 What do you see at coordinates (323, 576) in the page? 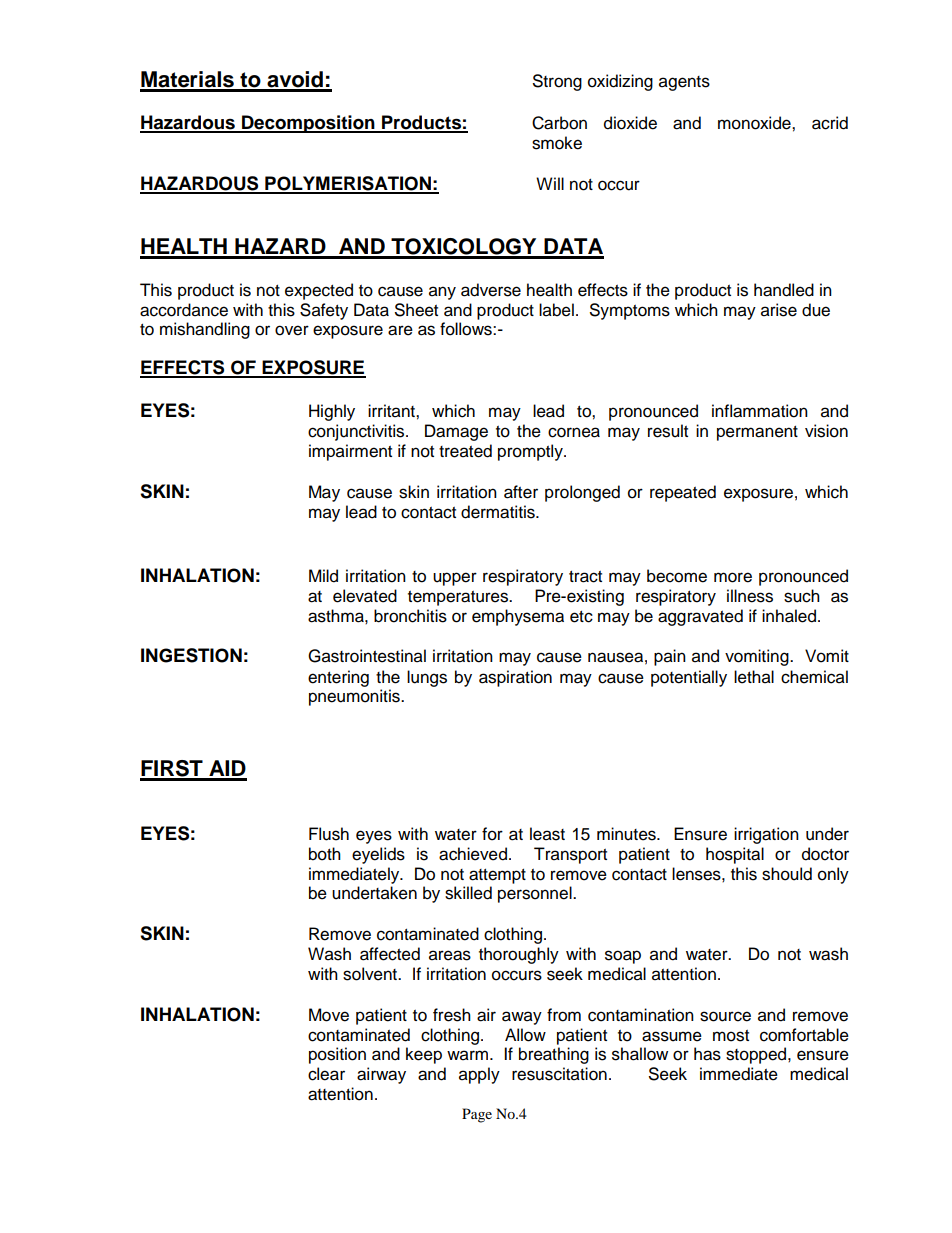
I see `Mild` at bounding box center [323, 576].
